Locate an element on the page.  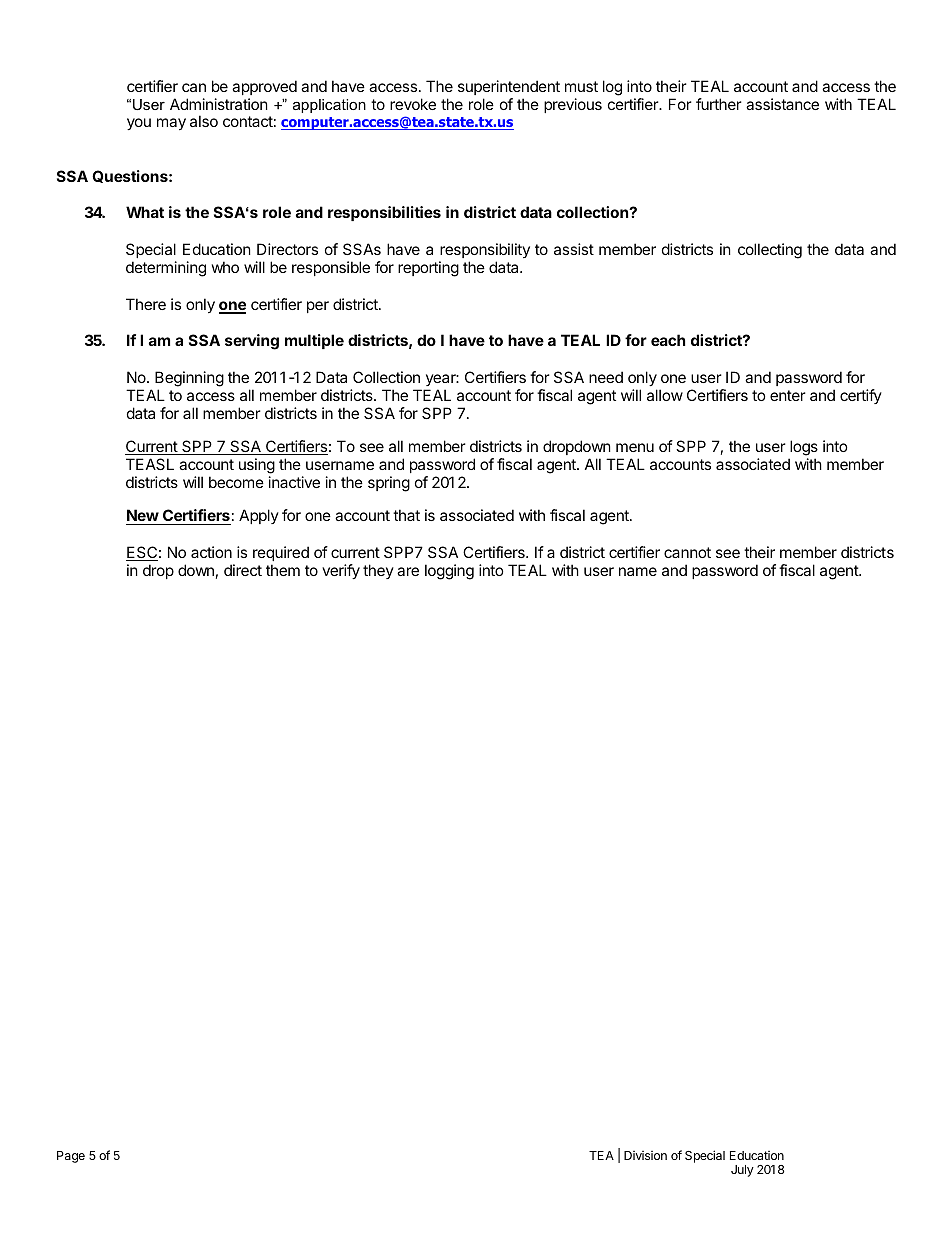
further is located at coordinates (719, 104).
